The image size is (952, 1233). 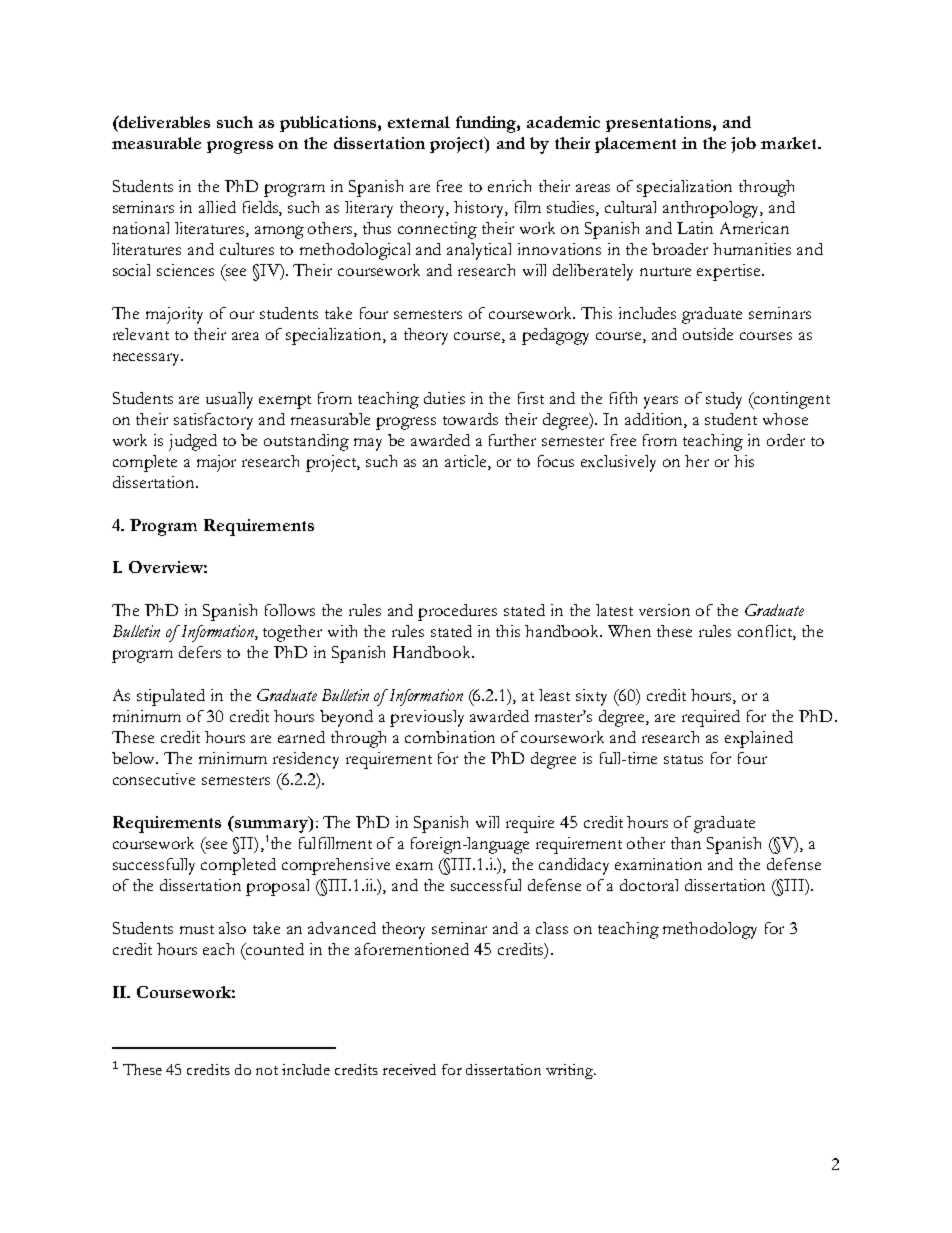 I want to click on received, so click(x=409, y=1069).
